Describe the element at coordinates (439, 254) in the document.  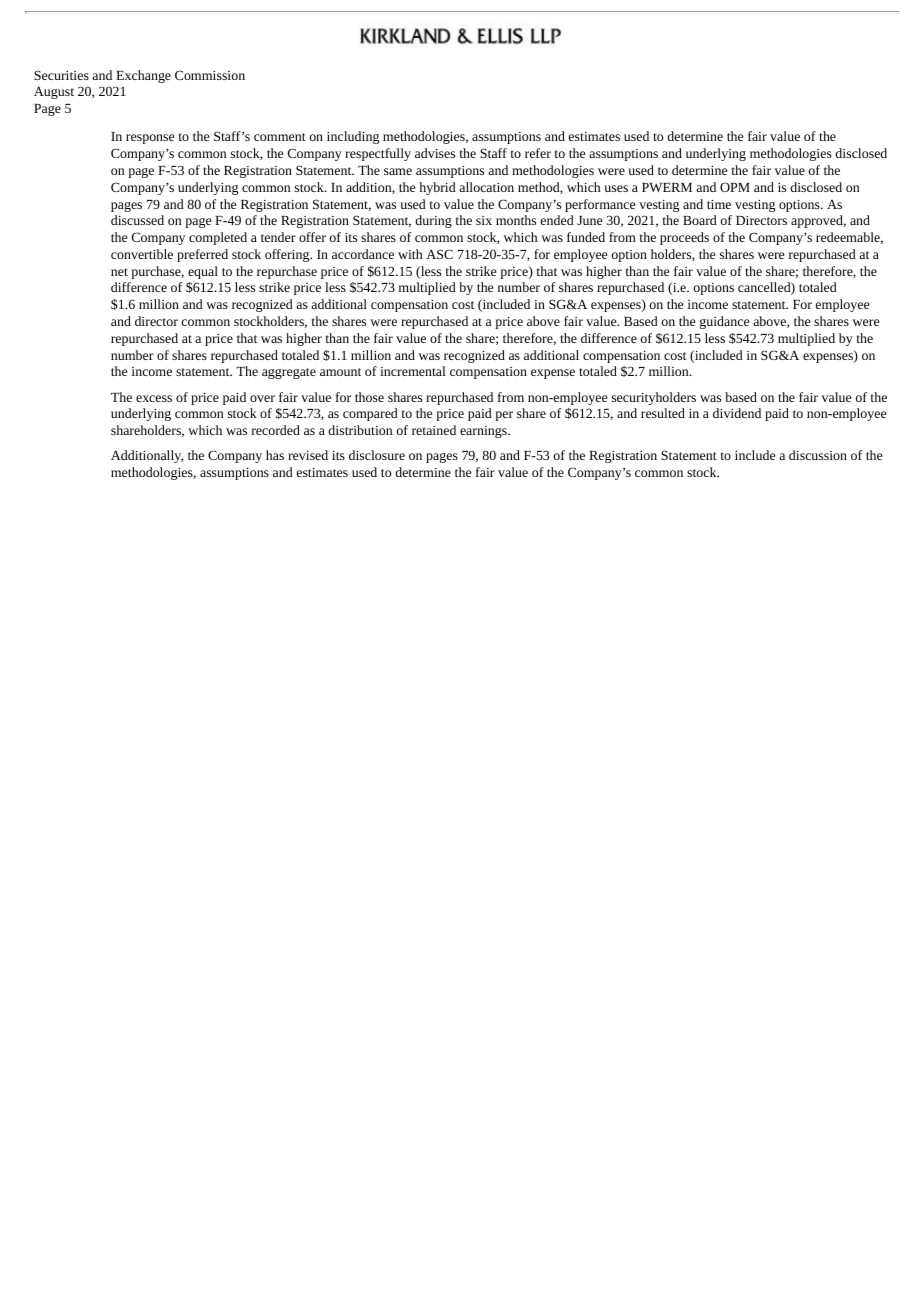
I see `ASC` at that location.
